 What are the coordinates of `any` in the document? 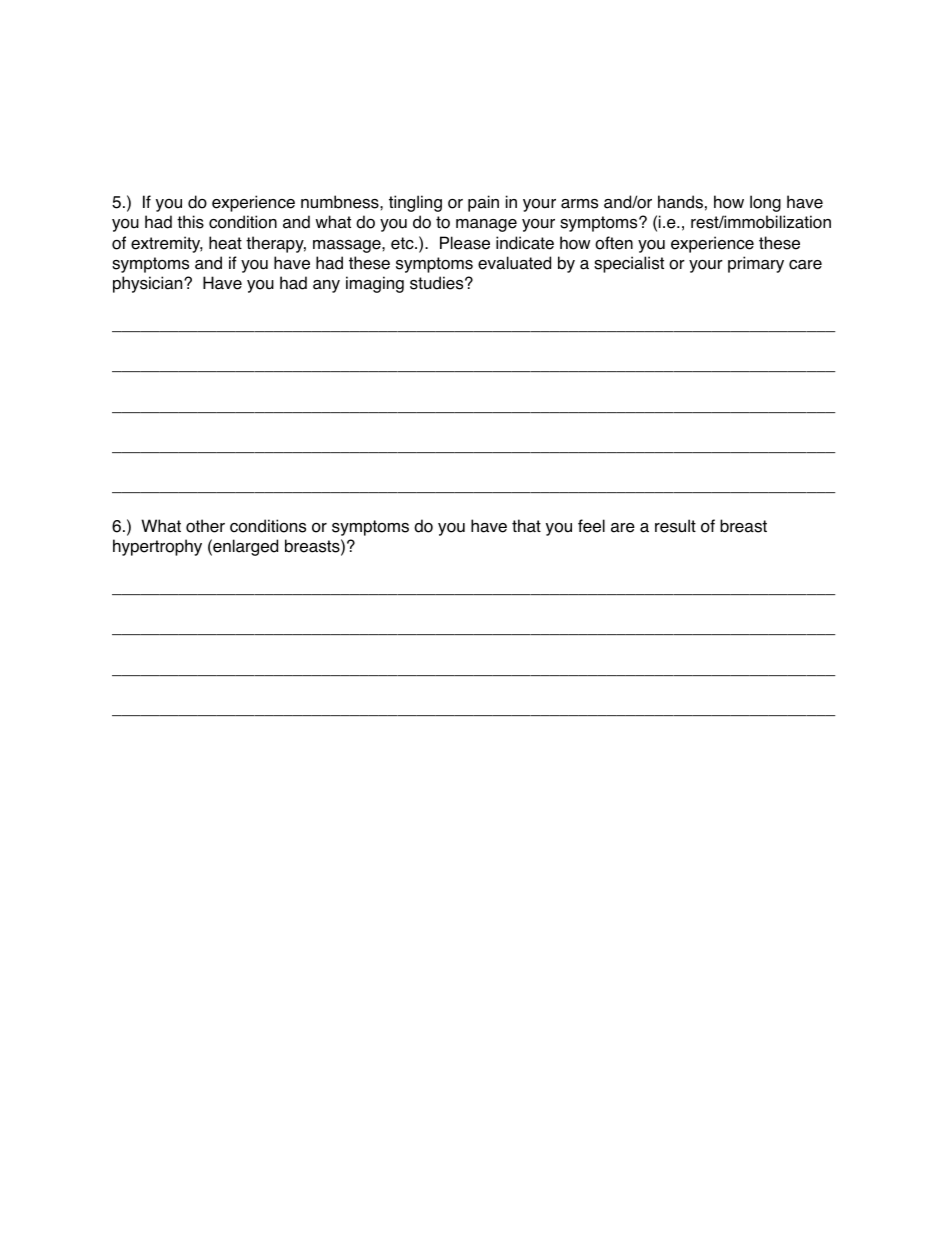 It's located at (326, 286).
